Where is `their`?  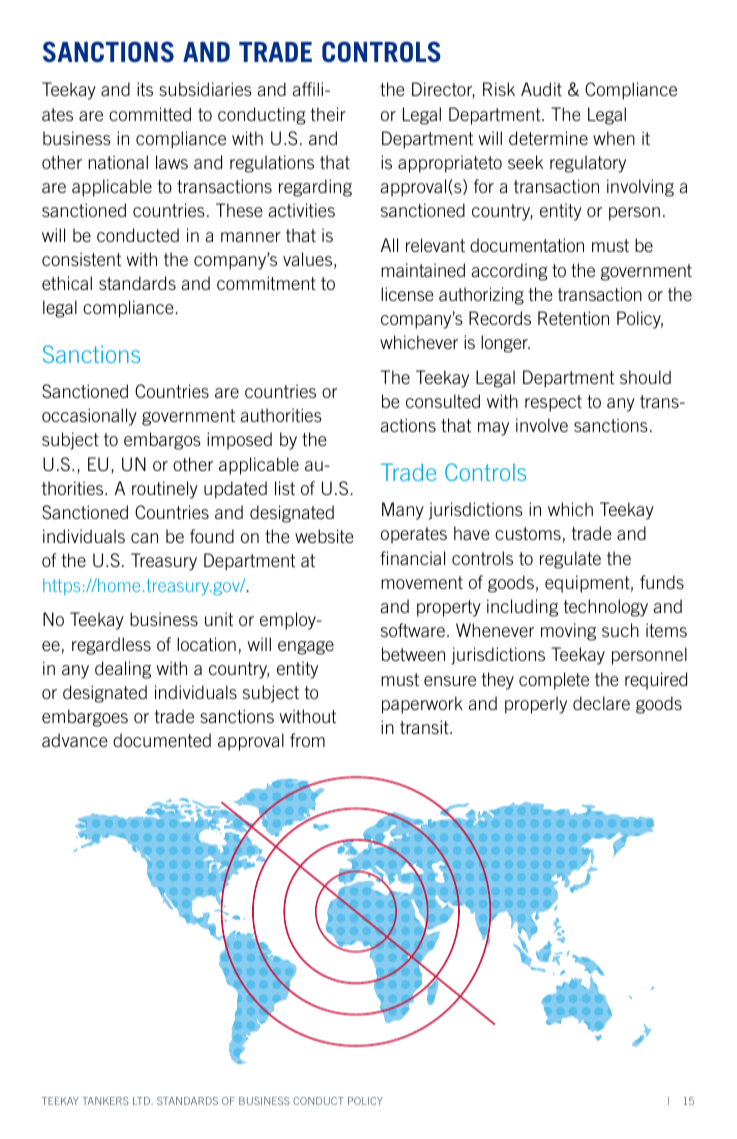 their is located at coordinates (328, 114).
